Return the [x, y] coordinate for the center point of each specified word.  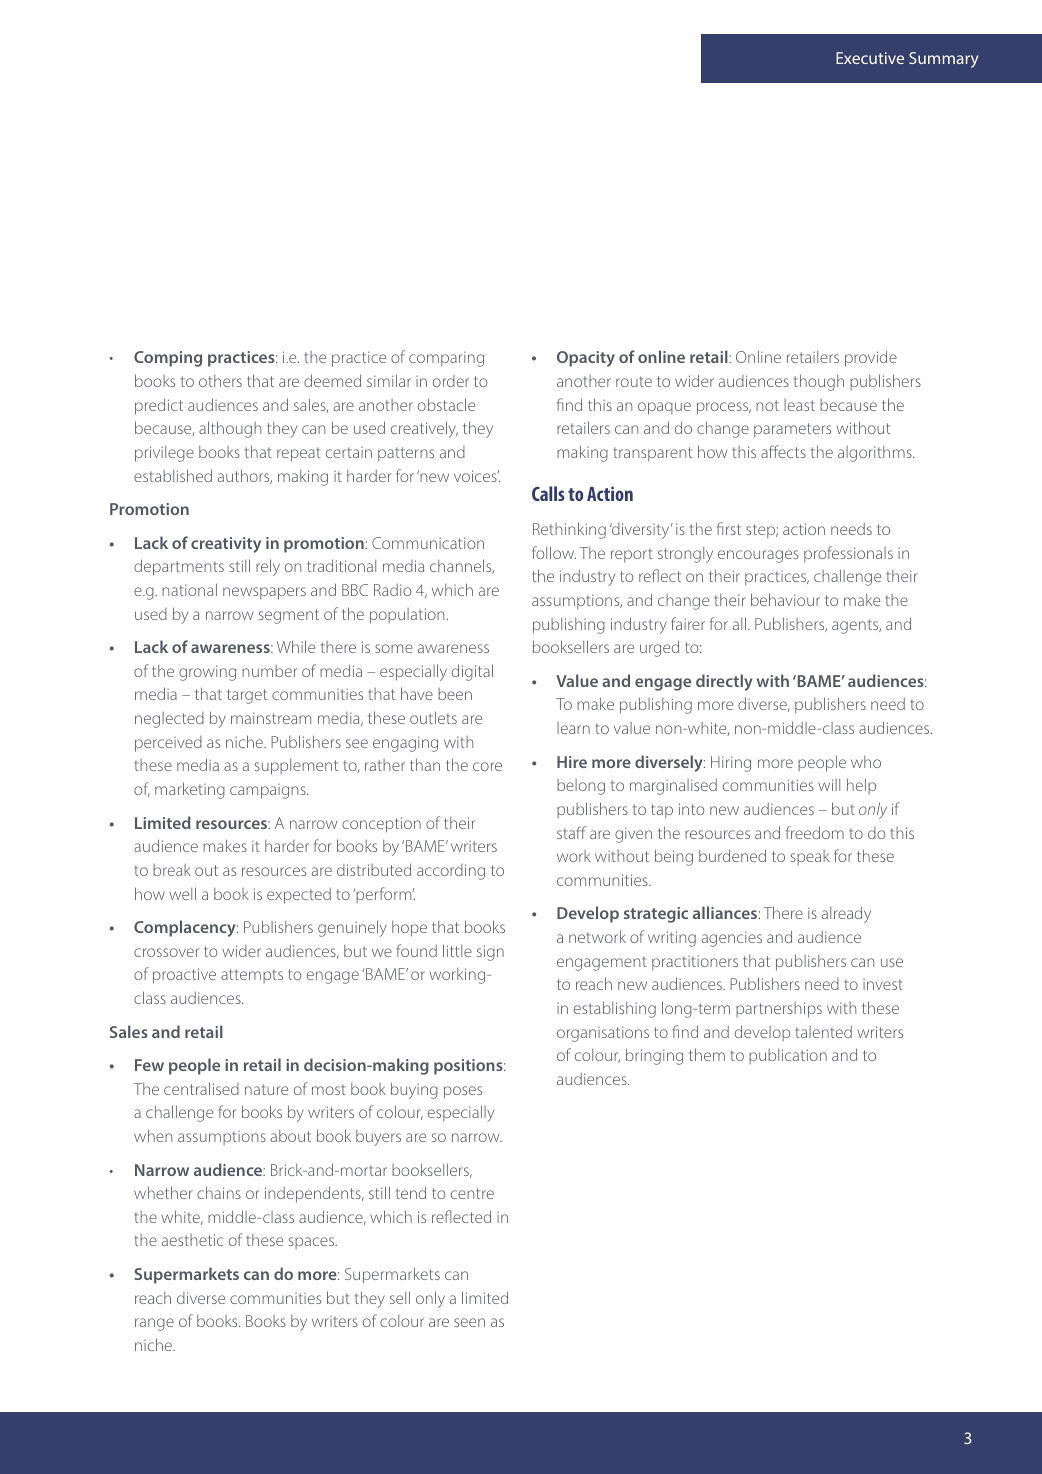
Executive [870, 58]
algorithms [876, 454]
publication [788, 1056]
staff [571, 832]
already [846, 914]
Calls [548, 493]
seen [469, 1322]
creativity [226, 545]
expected [299, 896]
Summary [943, 60]
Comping [168, 359]
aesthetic [192, 1240]
